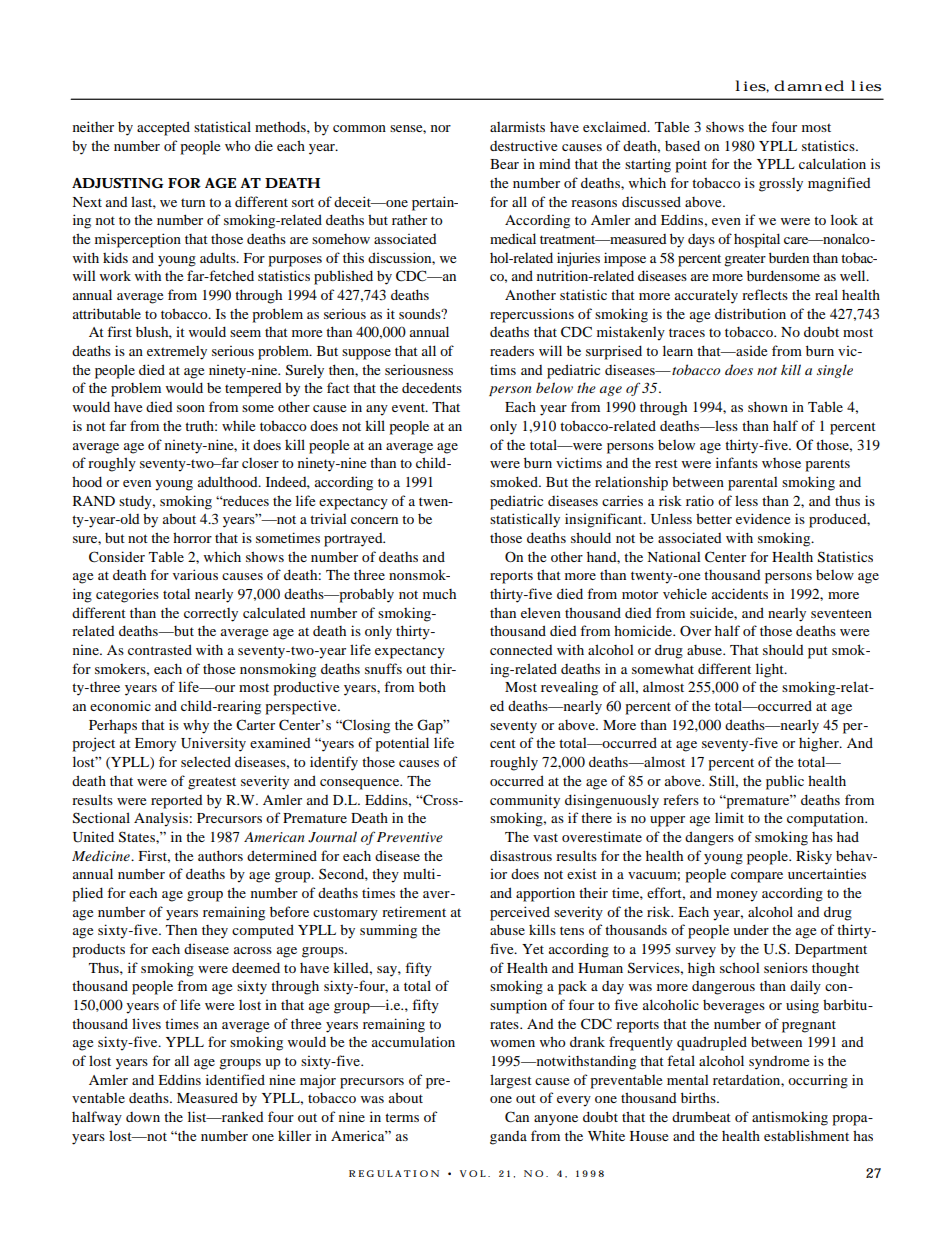 The width and height of the screenshot is (952, 1233). What do you see at coordinates (521, 650) in the screenshot?
I see `connected` at bounding box center [521, 650].
